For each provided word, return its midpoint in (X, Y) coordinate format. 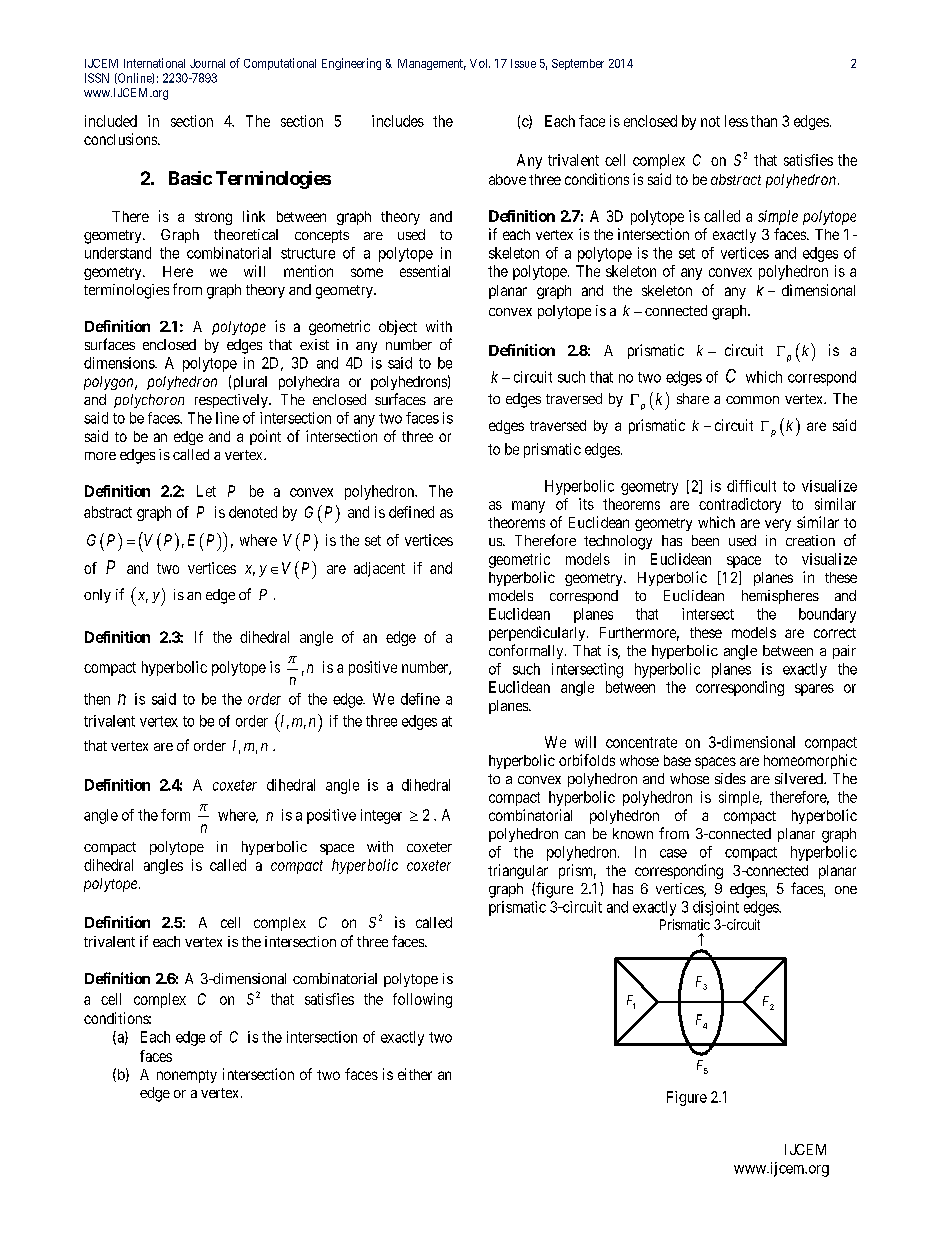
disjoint (716, 908)
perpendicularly (538, 633)
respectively (232, 401)
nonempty (187, 1076)
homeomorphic (810, 761)
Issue (523, 63)
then (97, 699)
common (752, 400)
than (764, 121)
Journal (207, 63)
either (415, 1074)
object (398, 327)
